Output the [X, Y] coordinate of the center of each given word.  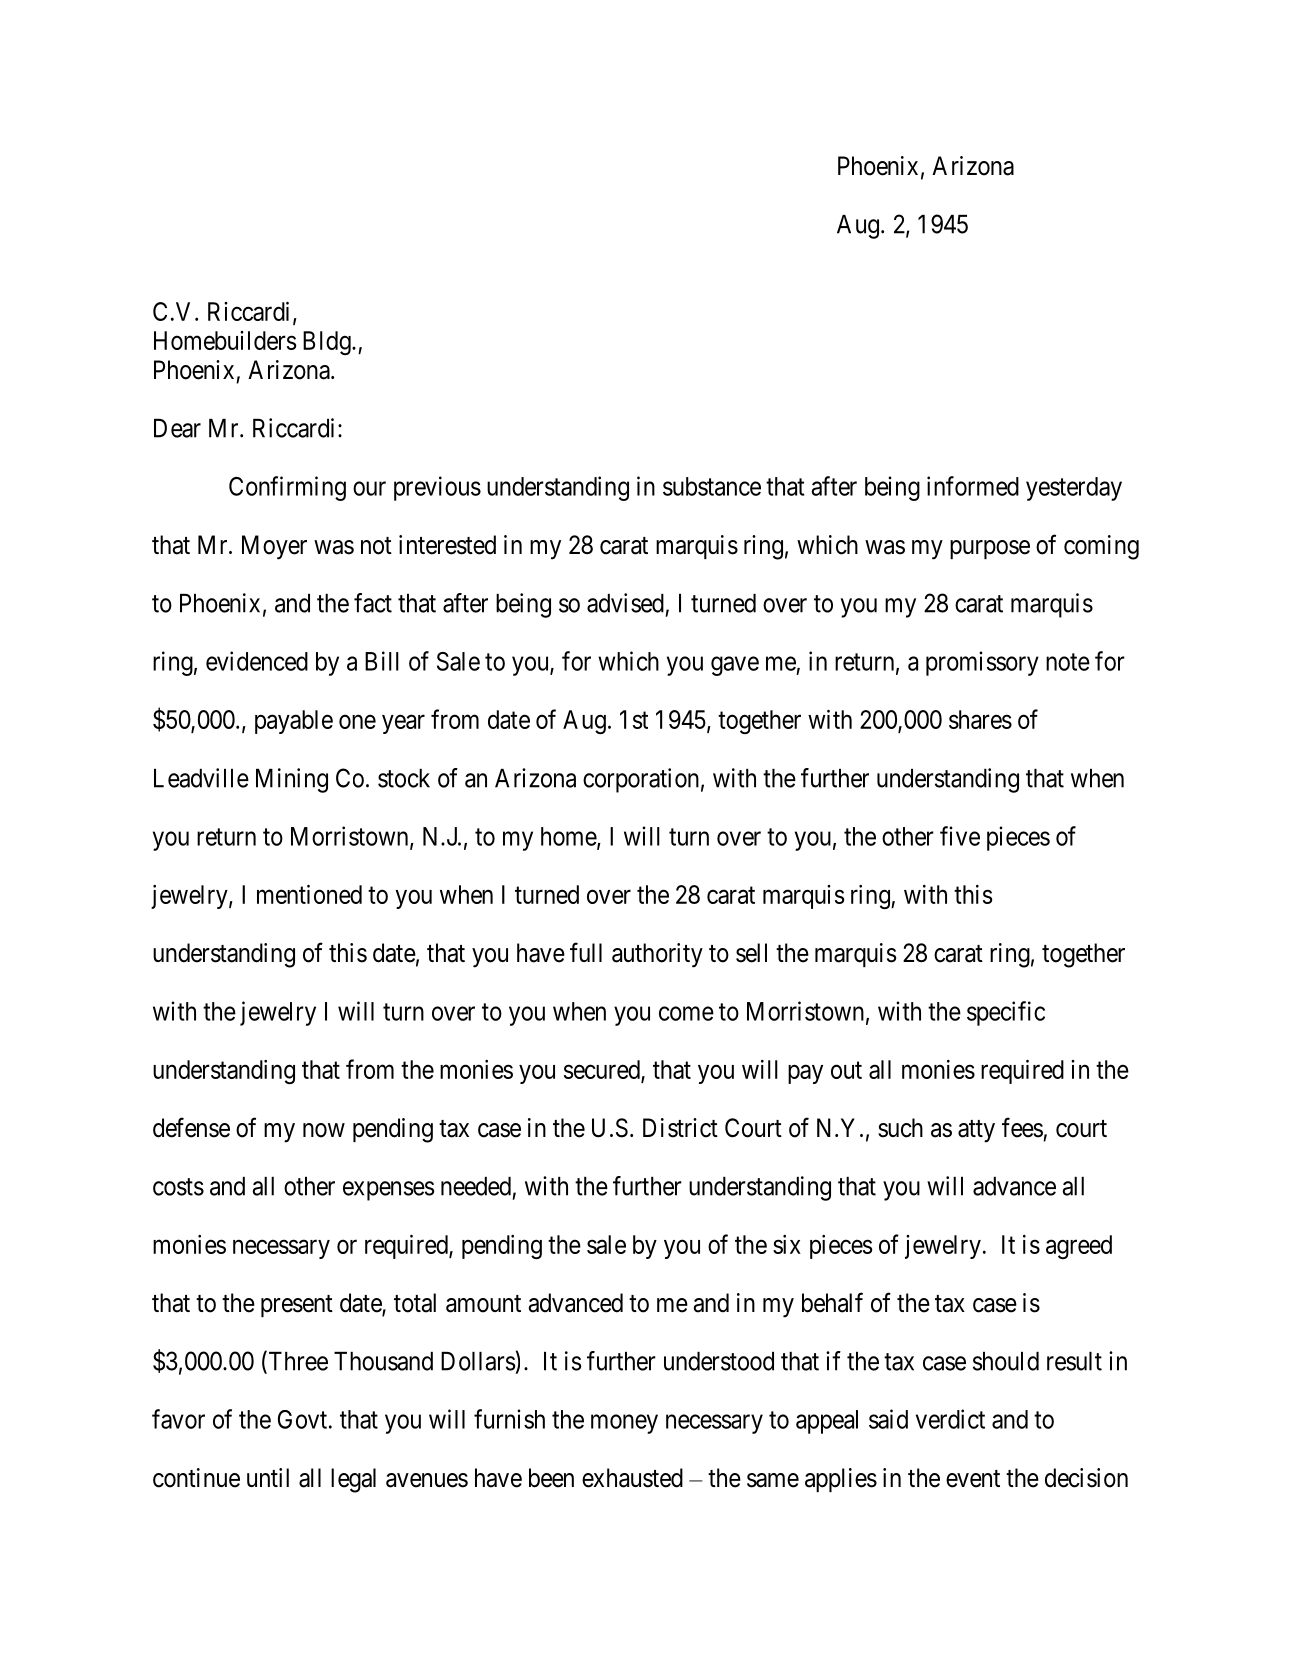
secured [603, 1070]
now [324, 1130]
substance [712, 486]
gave [735, 666]
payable [294, 722]
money [624, 1424]
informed [973, 486]
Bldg [328, 343]
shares [980, 719]
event [973, 1479]
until [268, 1477]
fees [1022, 1127]
